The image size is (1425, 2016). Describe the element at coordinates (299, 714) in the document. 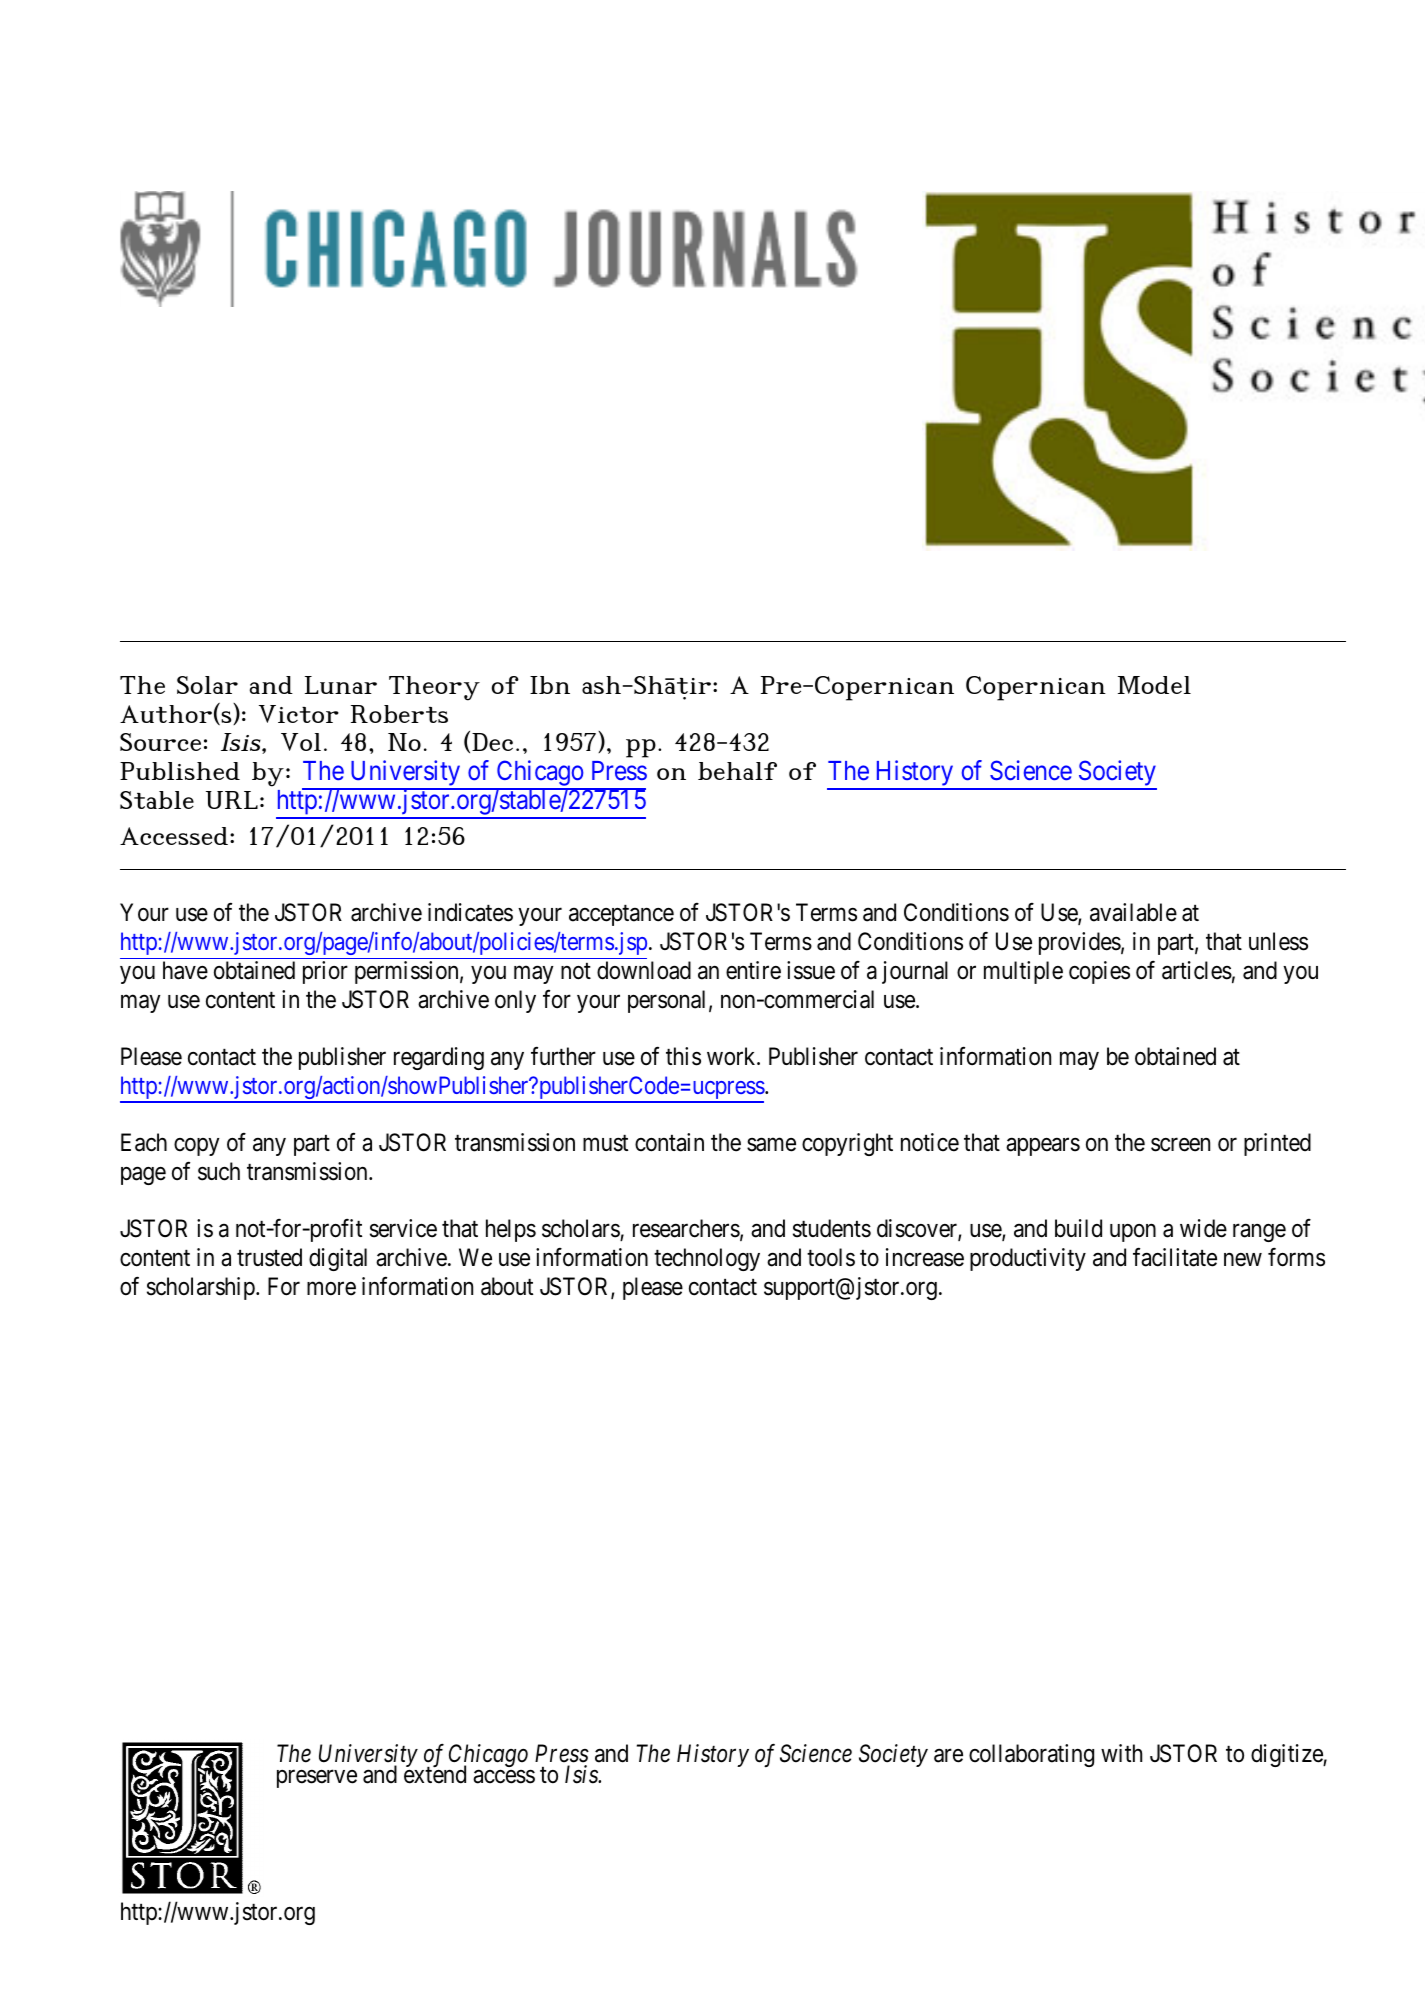

I see `Victor` at that location.
